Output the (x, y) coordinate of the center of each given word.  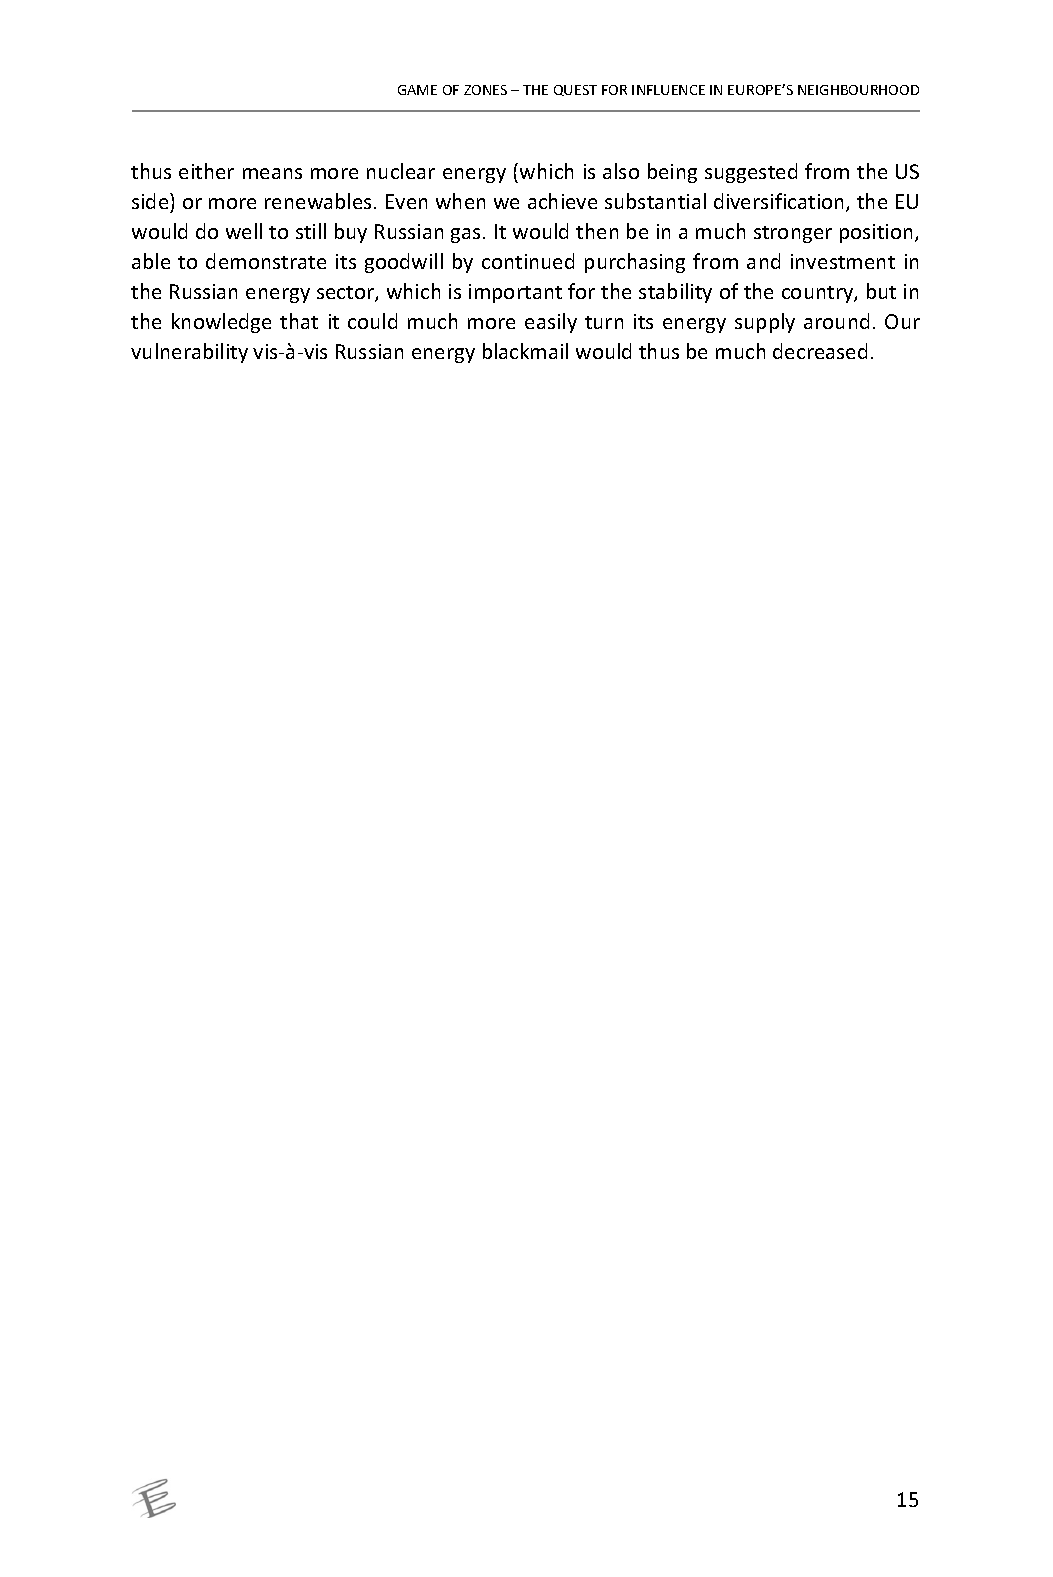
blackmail (525, 351)
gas (465, 235)
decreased (820, 351)
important (515, 293)
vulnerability (189, 353)
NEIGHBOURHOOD (858, 90)
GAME (417, 90)
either (206, 171)
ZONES (485, 90)
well (244, 231)
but (881, 291)
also (621, 171)
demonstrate (266, 261)
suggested (751, 173)
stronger (793, 234)
